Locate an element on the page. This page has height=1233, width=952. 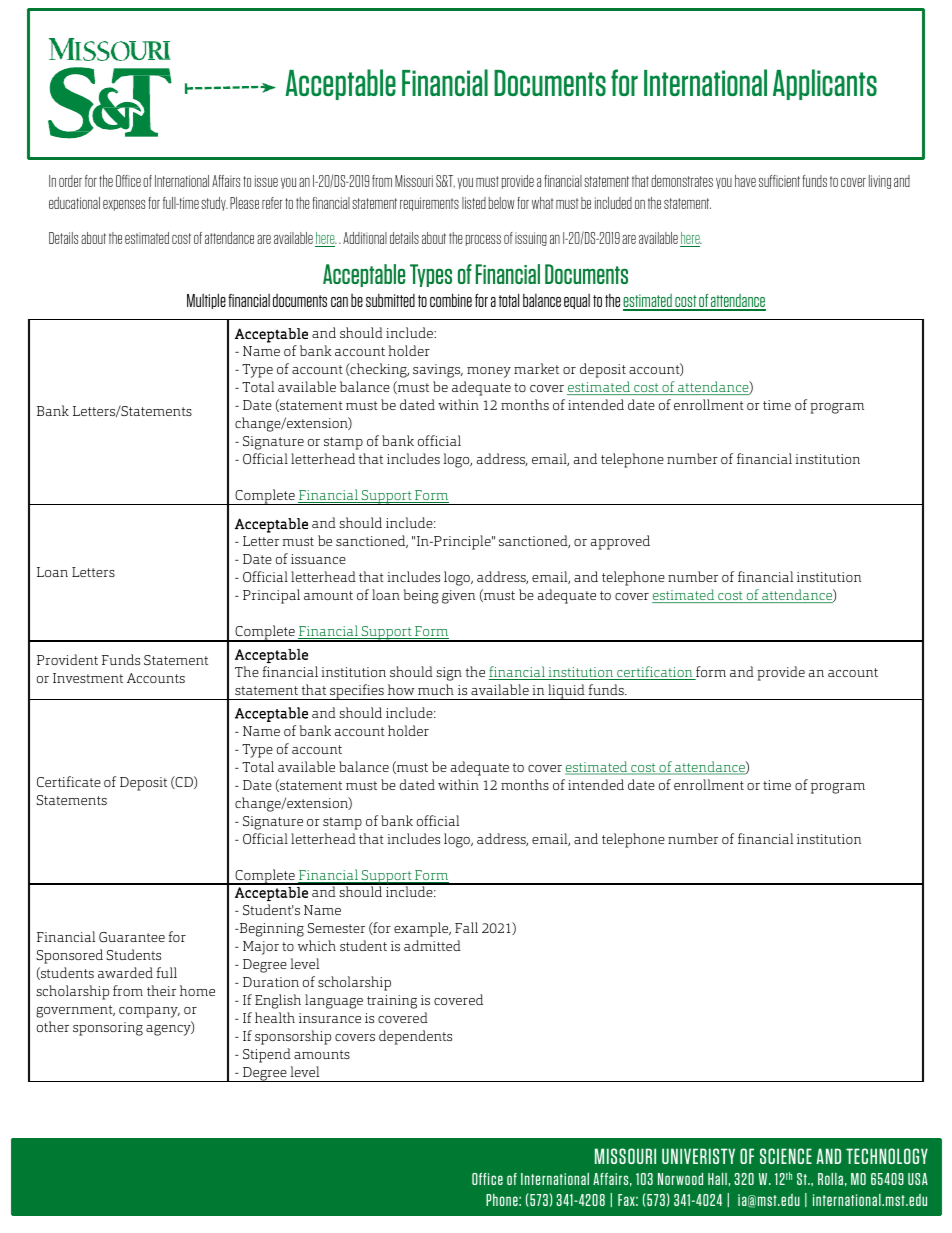
listed is located at coordinates (474, 203).
